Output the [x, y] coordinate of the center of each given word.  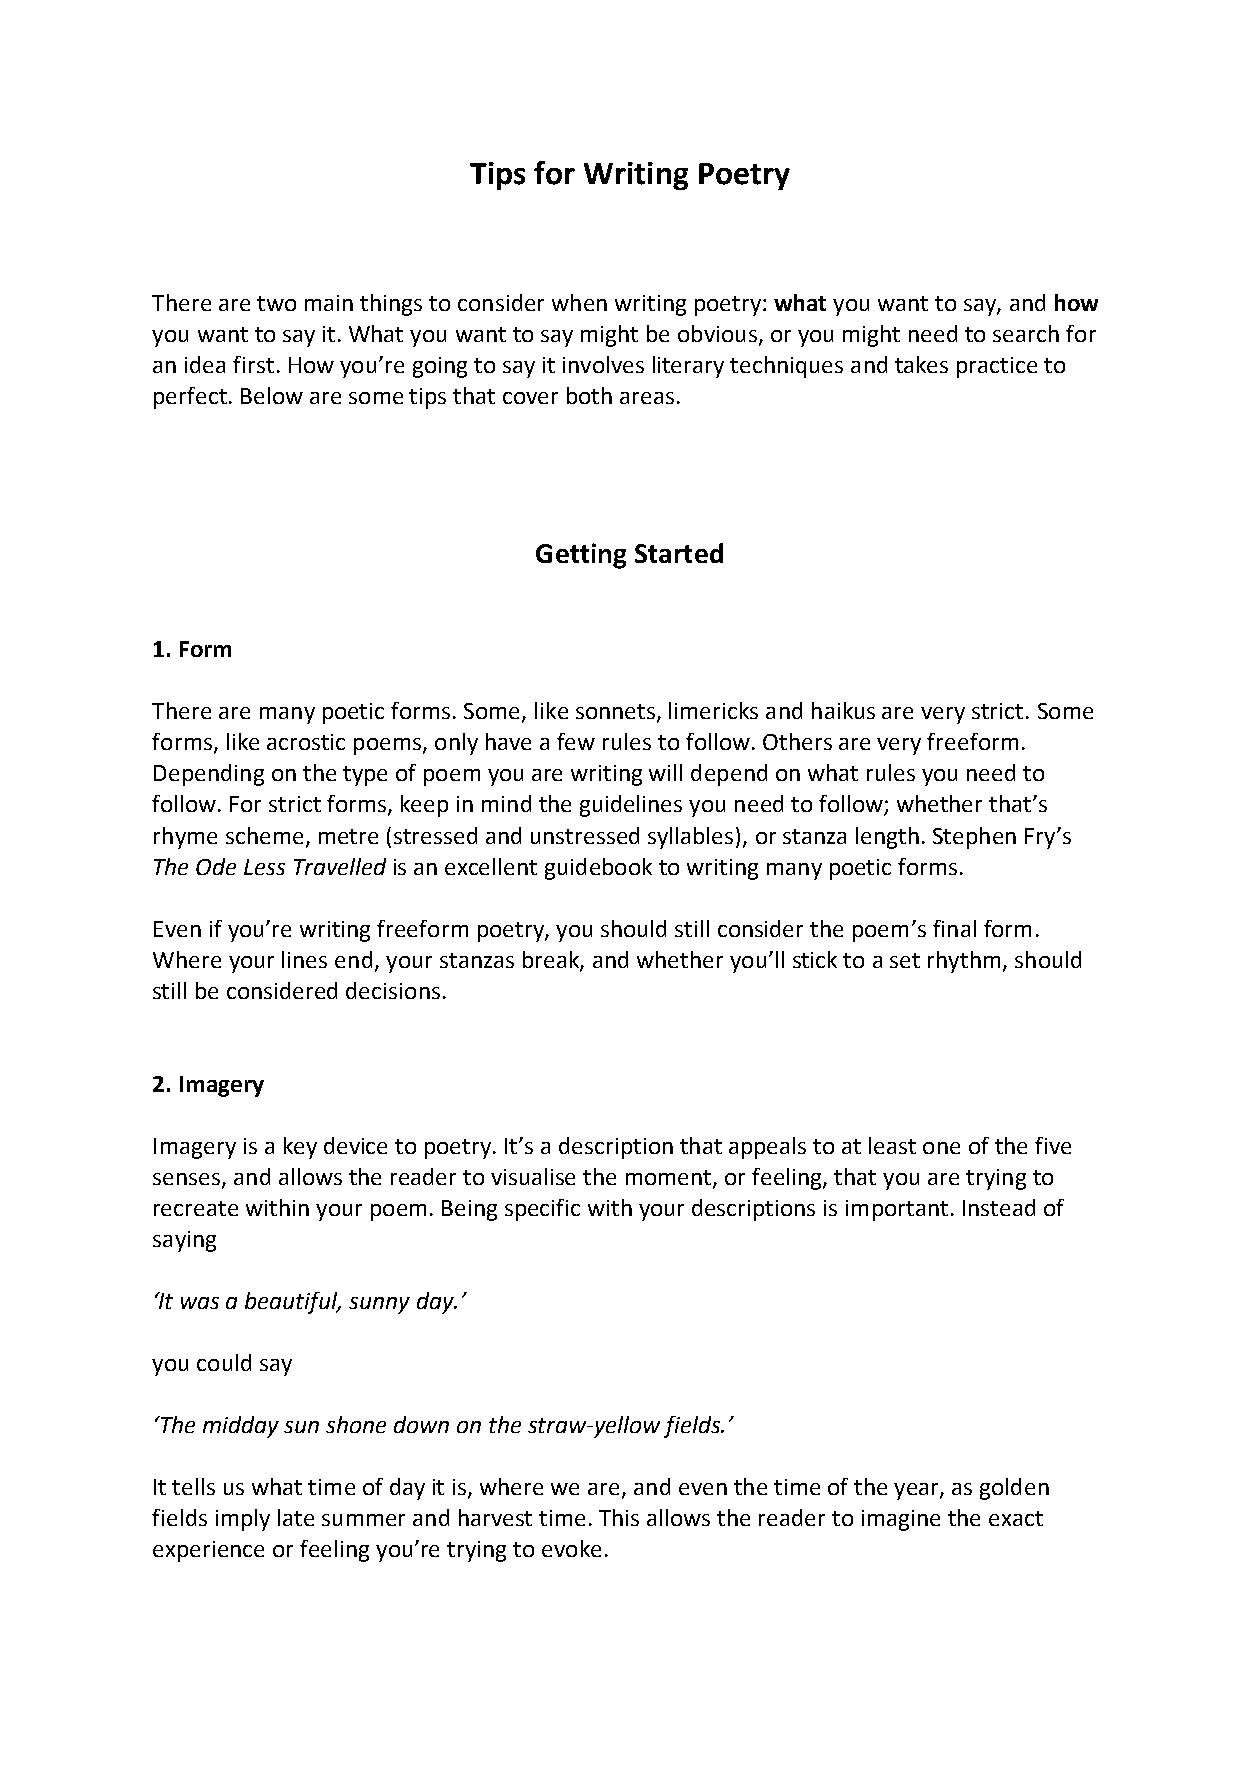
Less [264, 867]
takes [921, 364]
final [954, 928]
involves [603, 364]
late [296, 1517]
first [253, 364]
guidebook [598, 869]
